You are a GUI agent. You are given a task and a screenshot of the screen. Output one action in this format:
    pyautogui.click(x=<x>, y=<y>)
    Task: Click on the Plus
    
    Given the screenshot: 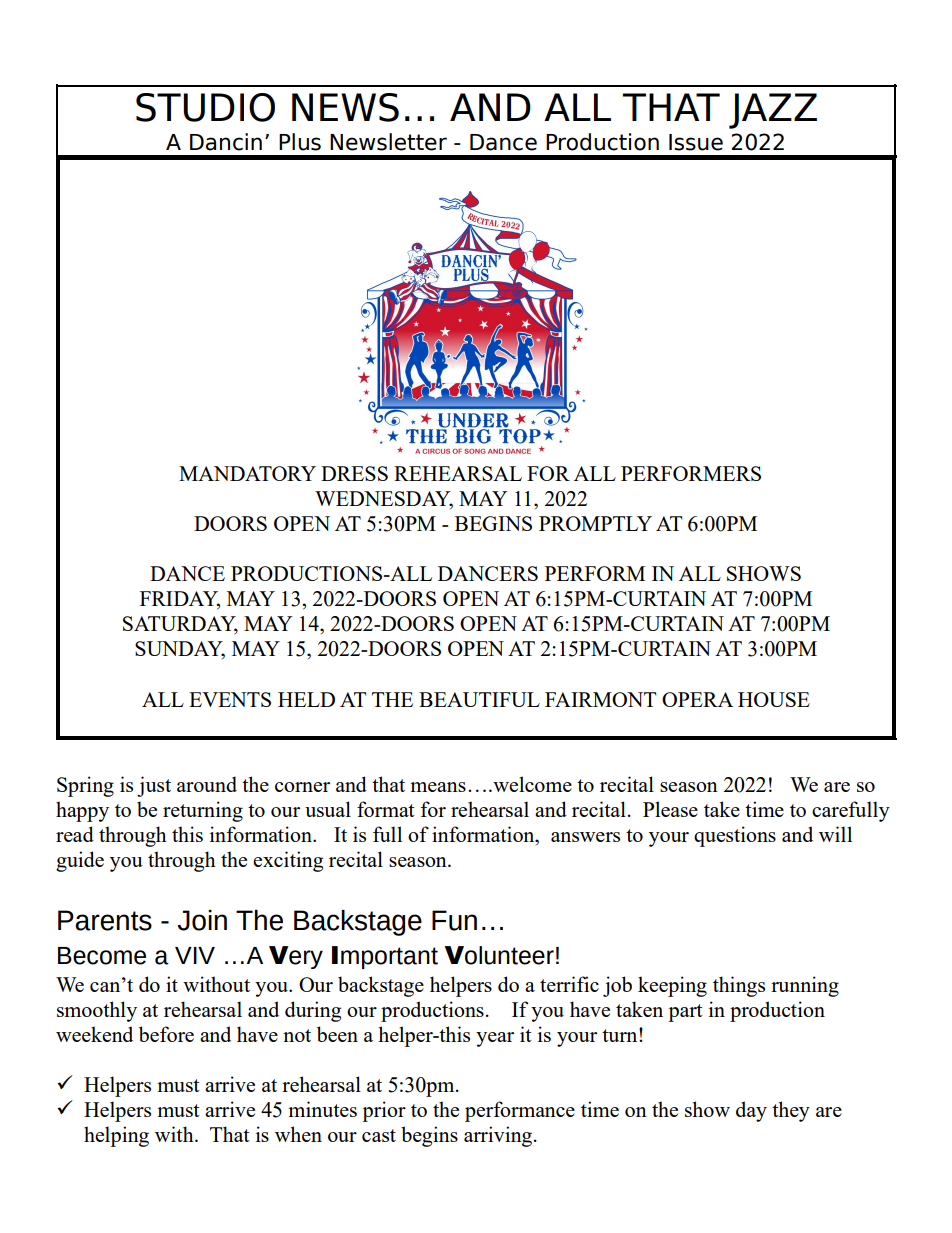 What is the action you would take?
    pyautogui.click(x=300, y=142)
